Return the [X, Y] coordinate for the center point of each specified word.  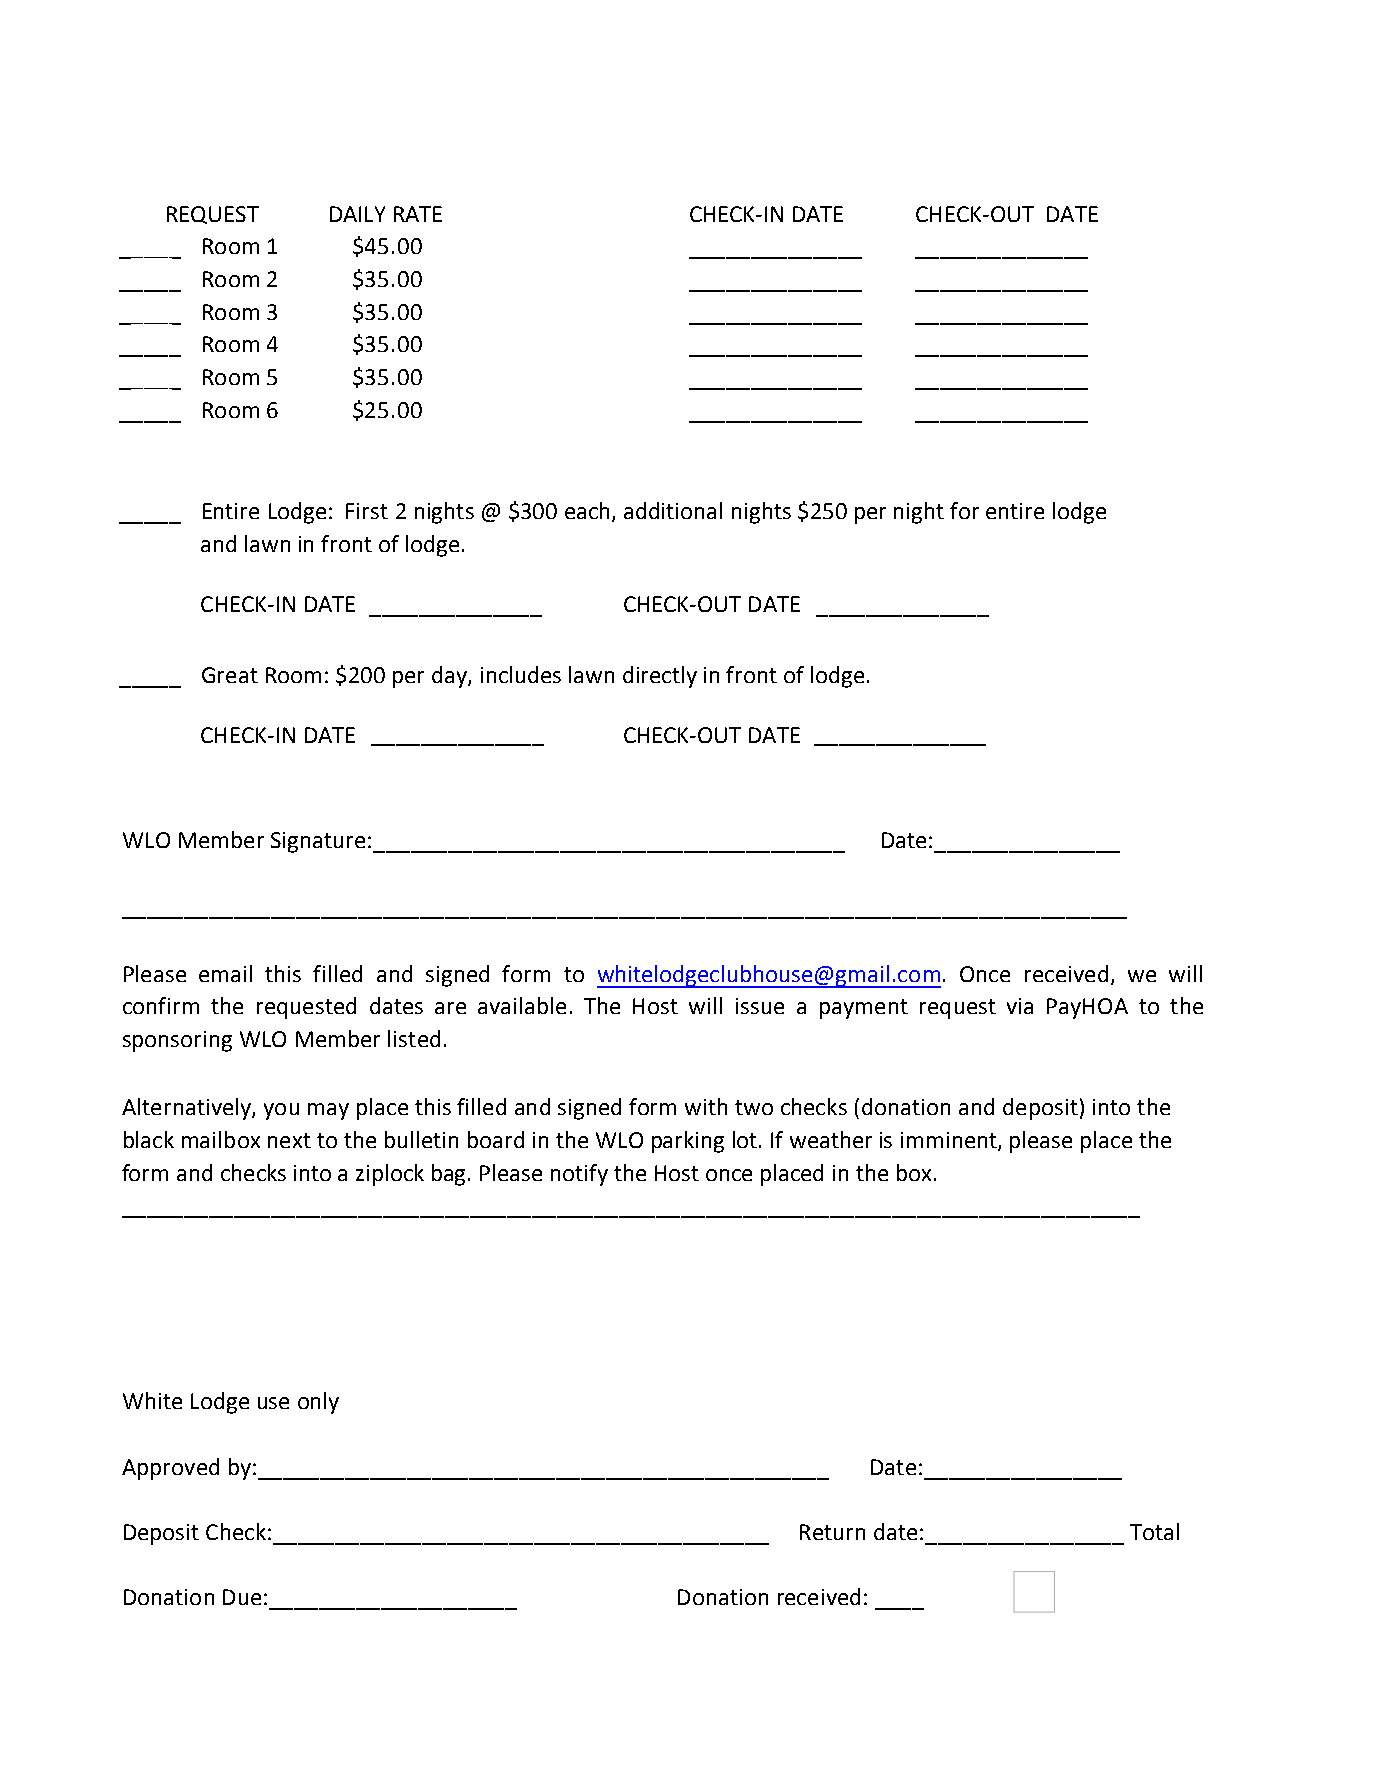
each [587, 510]
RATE [418, 214]
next [289, 1140]
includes [521, 674]
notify [579, 1175]
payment [864, 1009]
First [367, 511]
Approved [170, 1469]
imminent [950, 1141]
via [1020, 1006]
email [225, 973]
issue [760, 1006]
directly [660, 677]
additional [673, 510]
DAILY [357, 214]
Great [230, 675]
